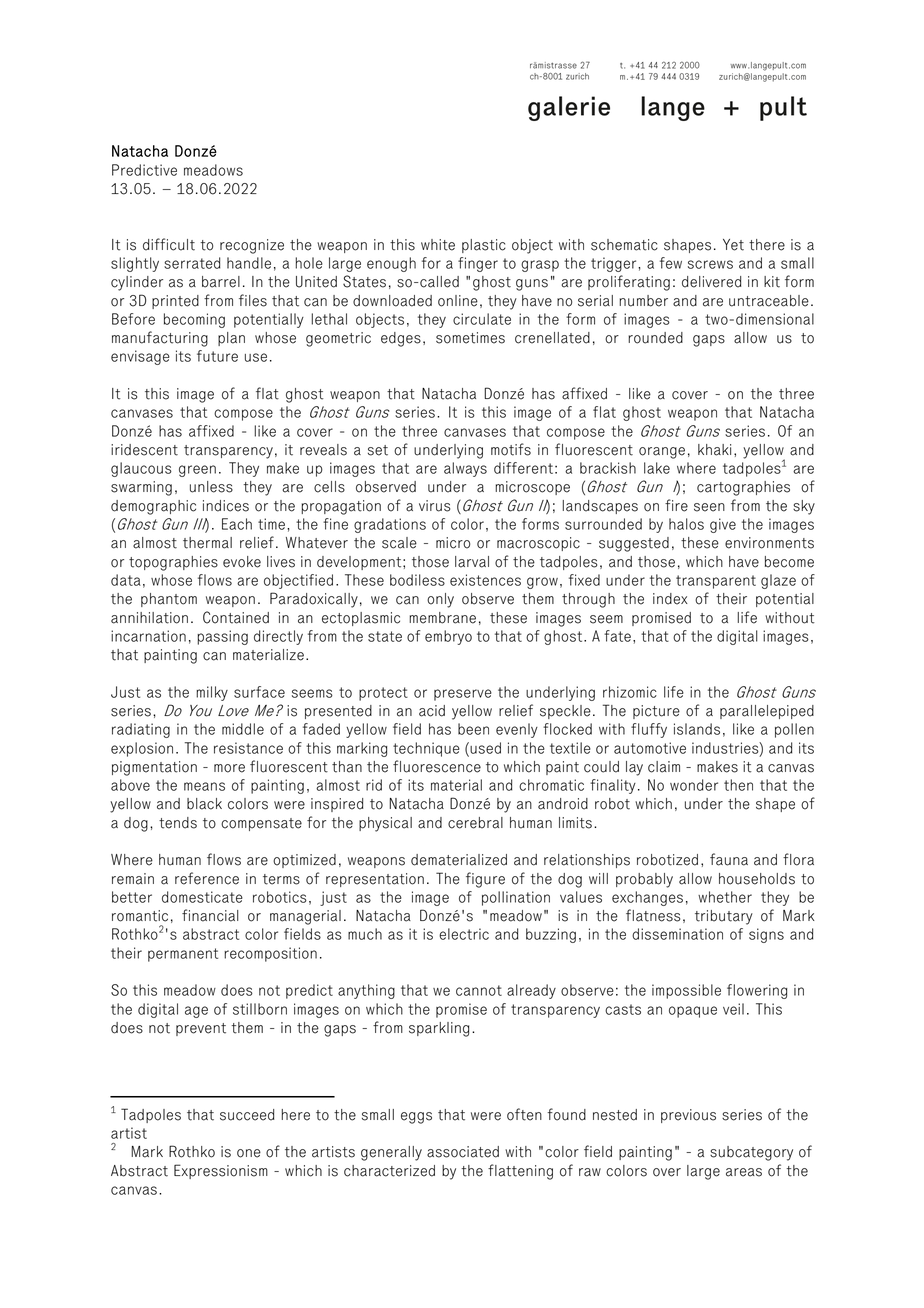 This document has height=1308, width=924. I want to click on barrel, so click(221, 282).
